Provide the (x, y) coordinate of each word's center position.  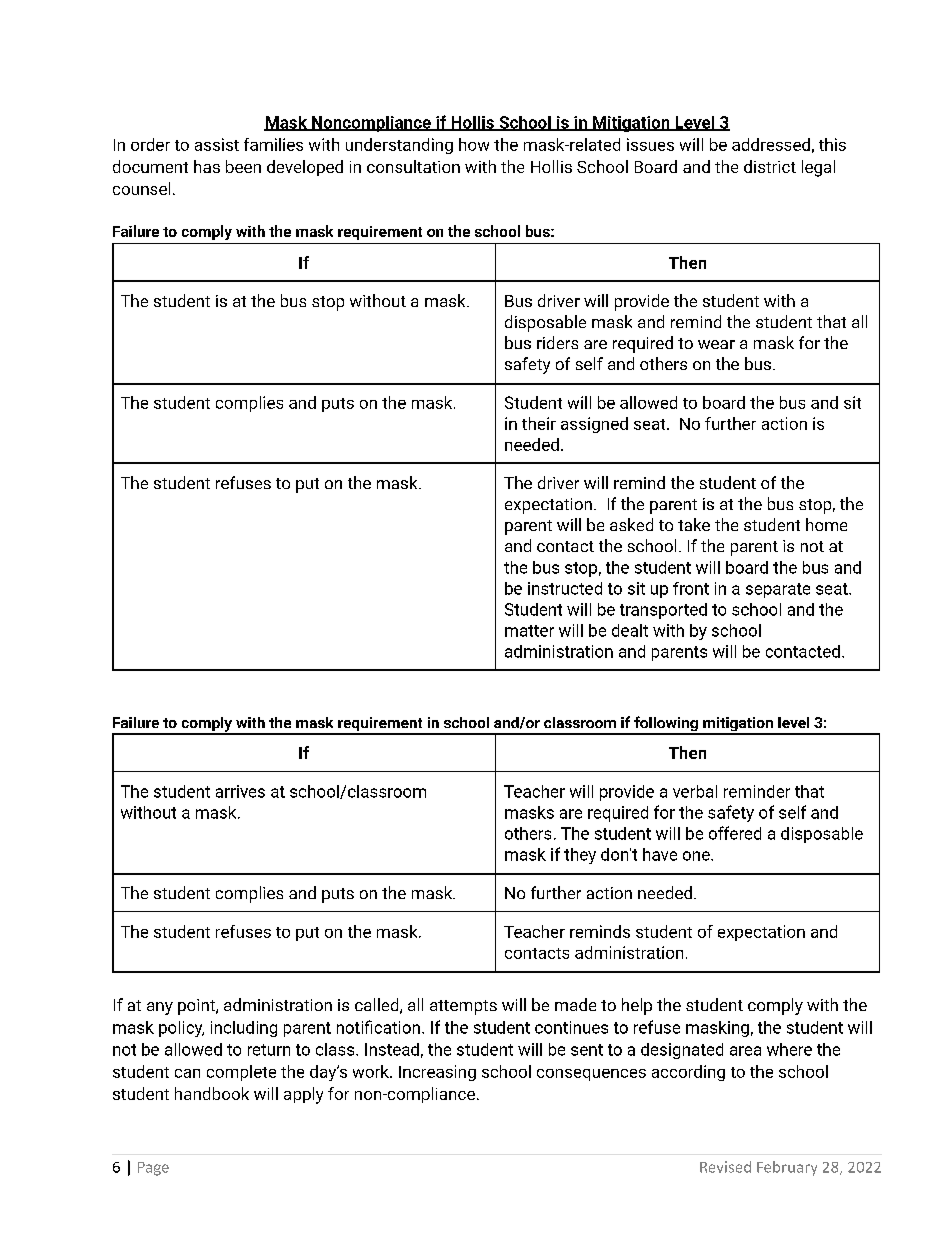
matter (529, 631)
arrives (240, 791)
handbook (212, 1093)
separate (778, 590)
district (770, 166)
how (474, 144)
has (207, 166)
